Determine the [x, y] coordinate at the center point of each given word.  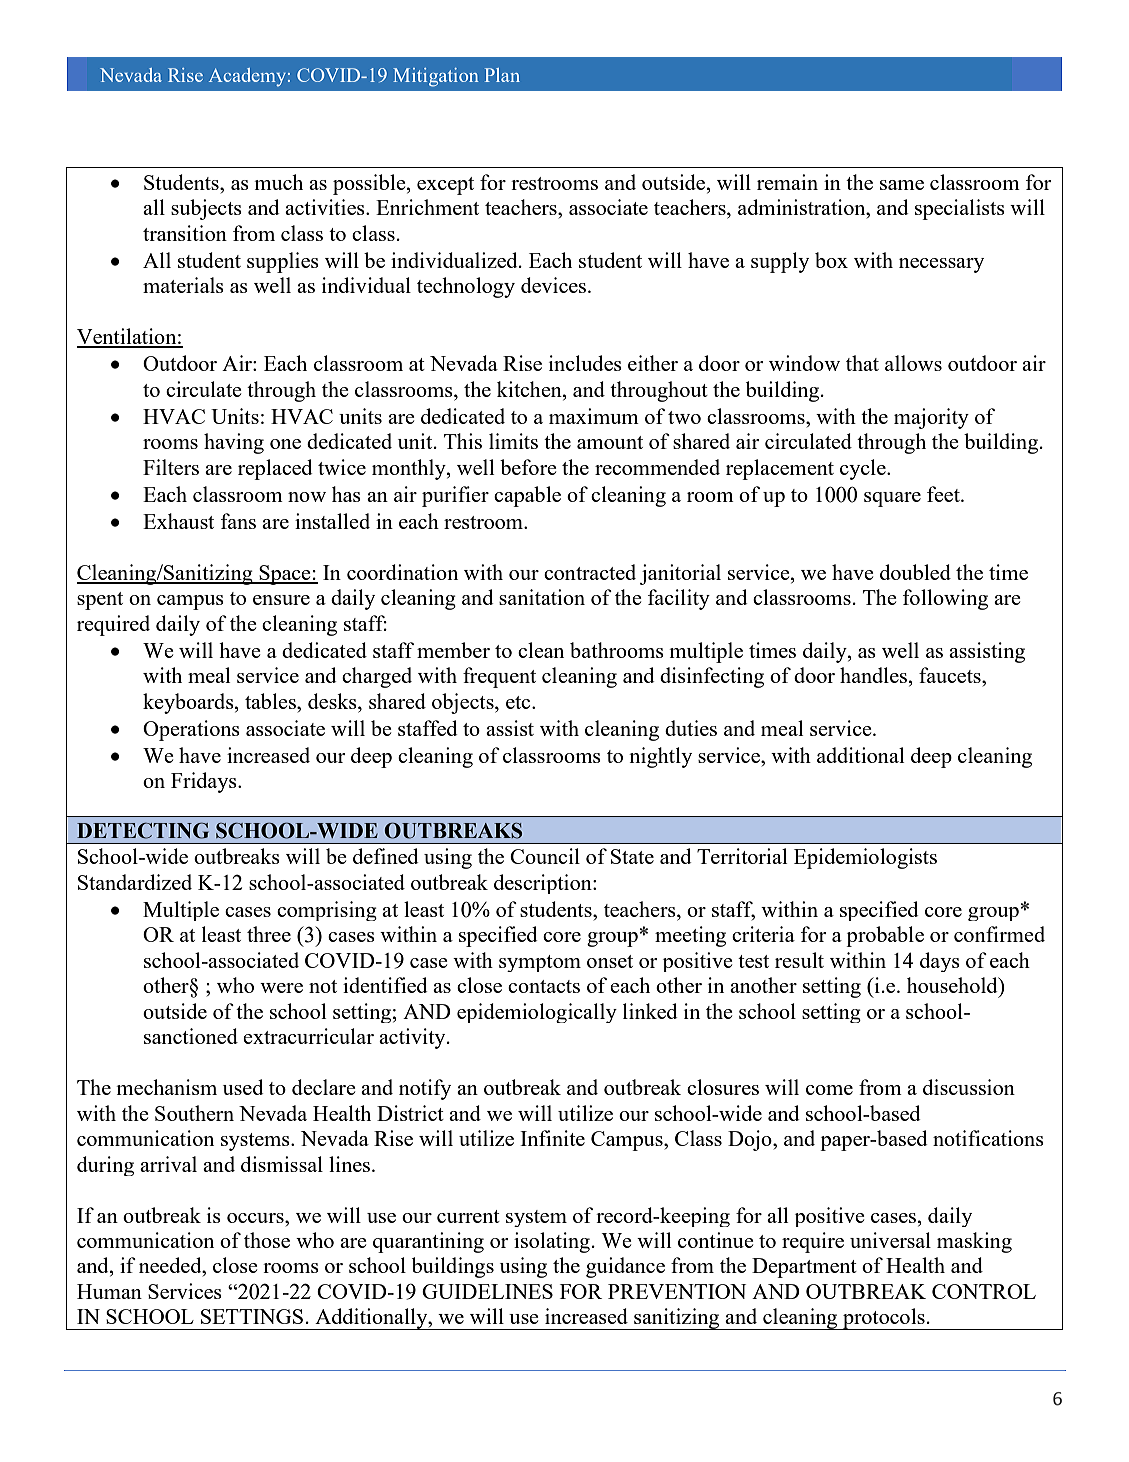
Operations [191, 730]
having [234, 443]
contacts [544, 986]
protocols [884, 1319]
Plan [502, 75]
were [281, 988]
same [902, 185]
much [278, 182]
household [953, 985]
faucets [951, 675]
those [267, 1240]
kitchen [530, 389]
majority [931, 418]
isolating [552, 1242]
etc [519, 702]
